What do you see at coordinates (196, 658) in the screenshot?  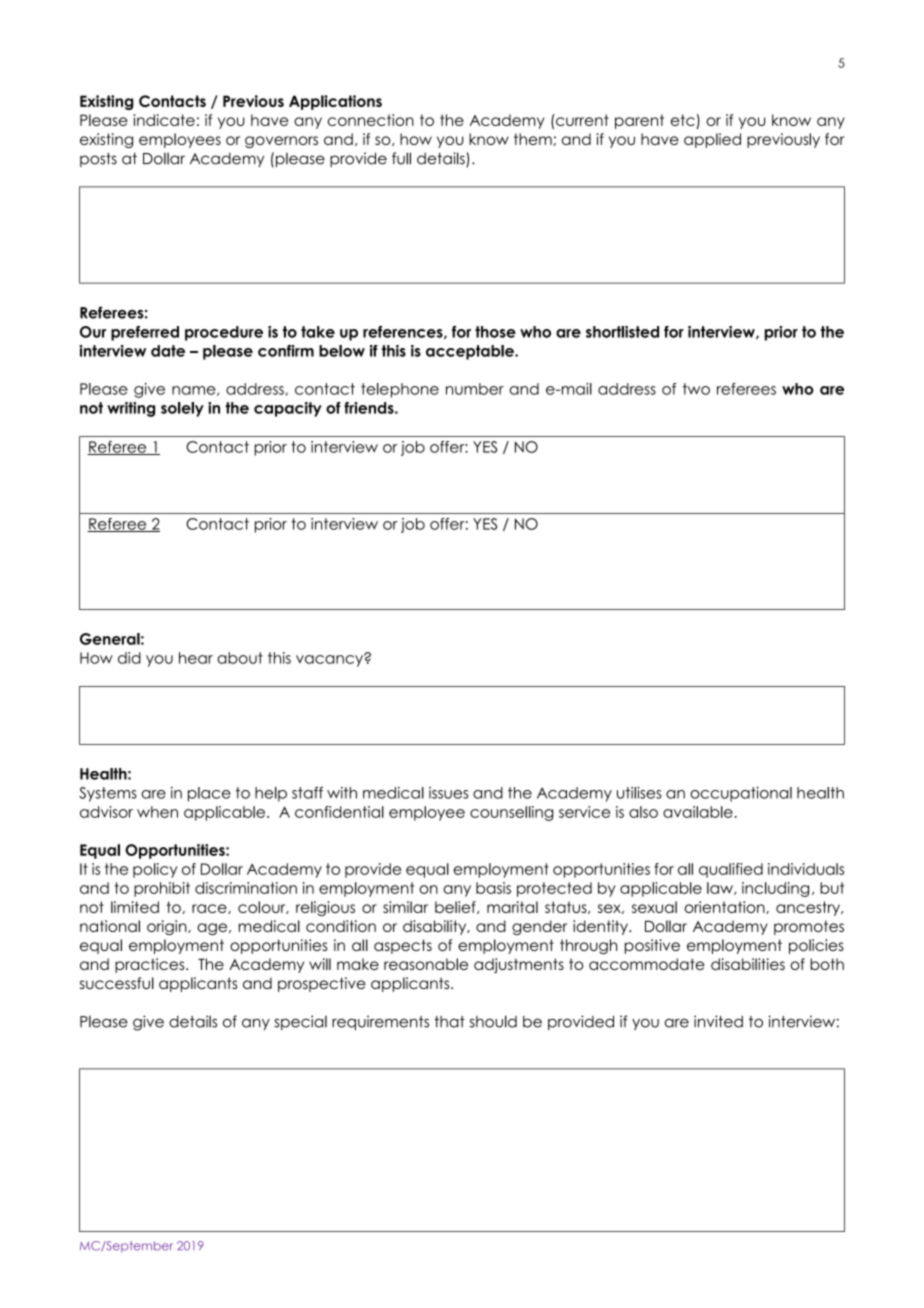 I see `hear` at bounding box center [196, 658].
